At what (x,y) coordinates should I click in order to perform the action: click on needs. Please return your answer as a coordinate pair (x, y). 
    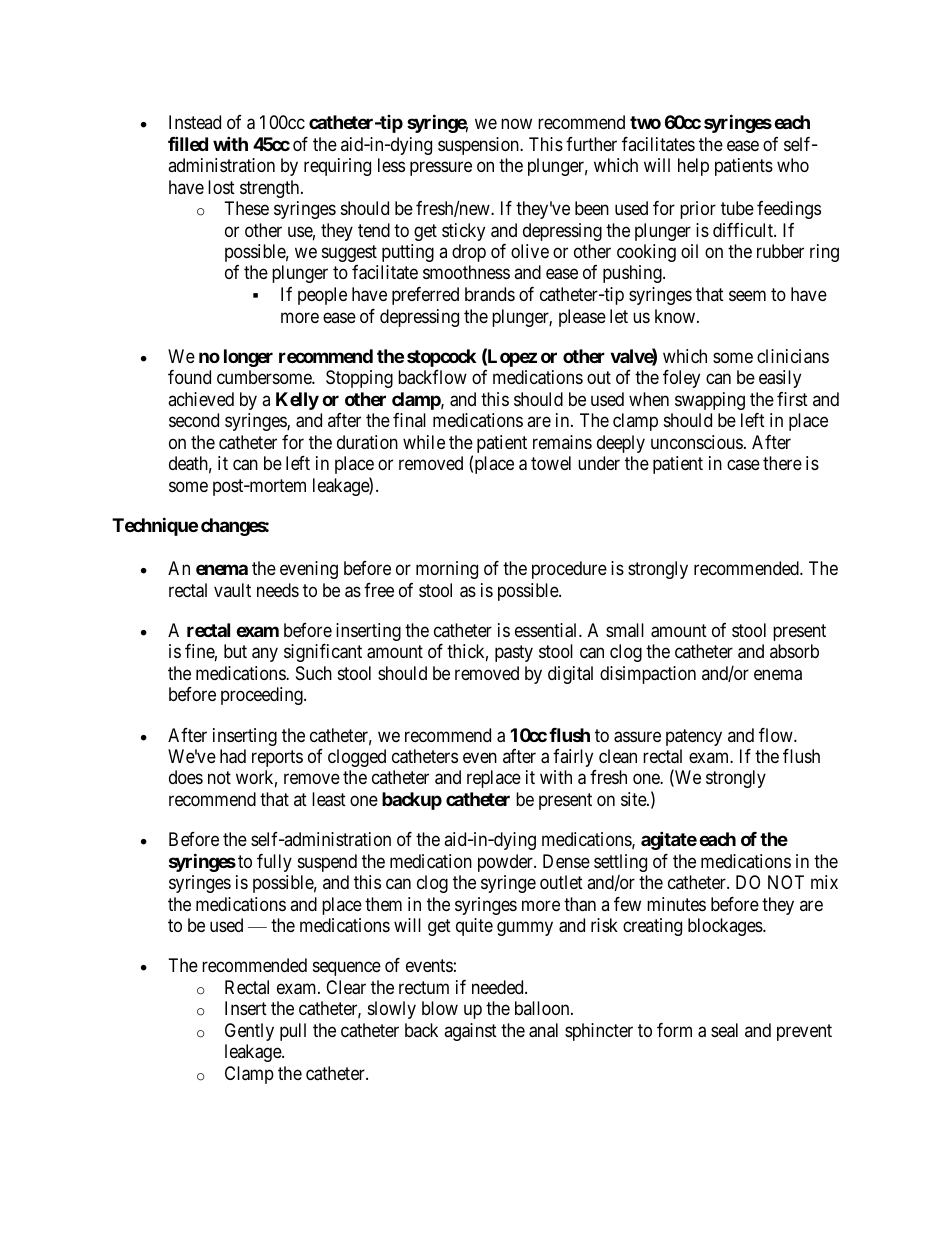
    Looking at the image, I should click on (278, 590).
